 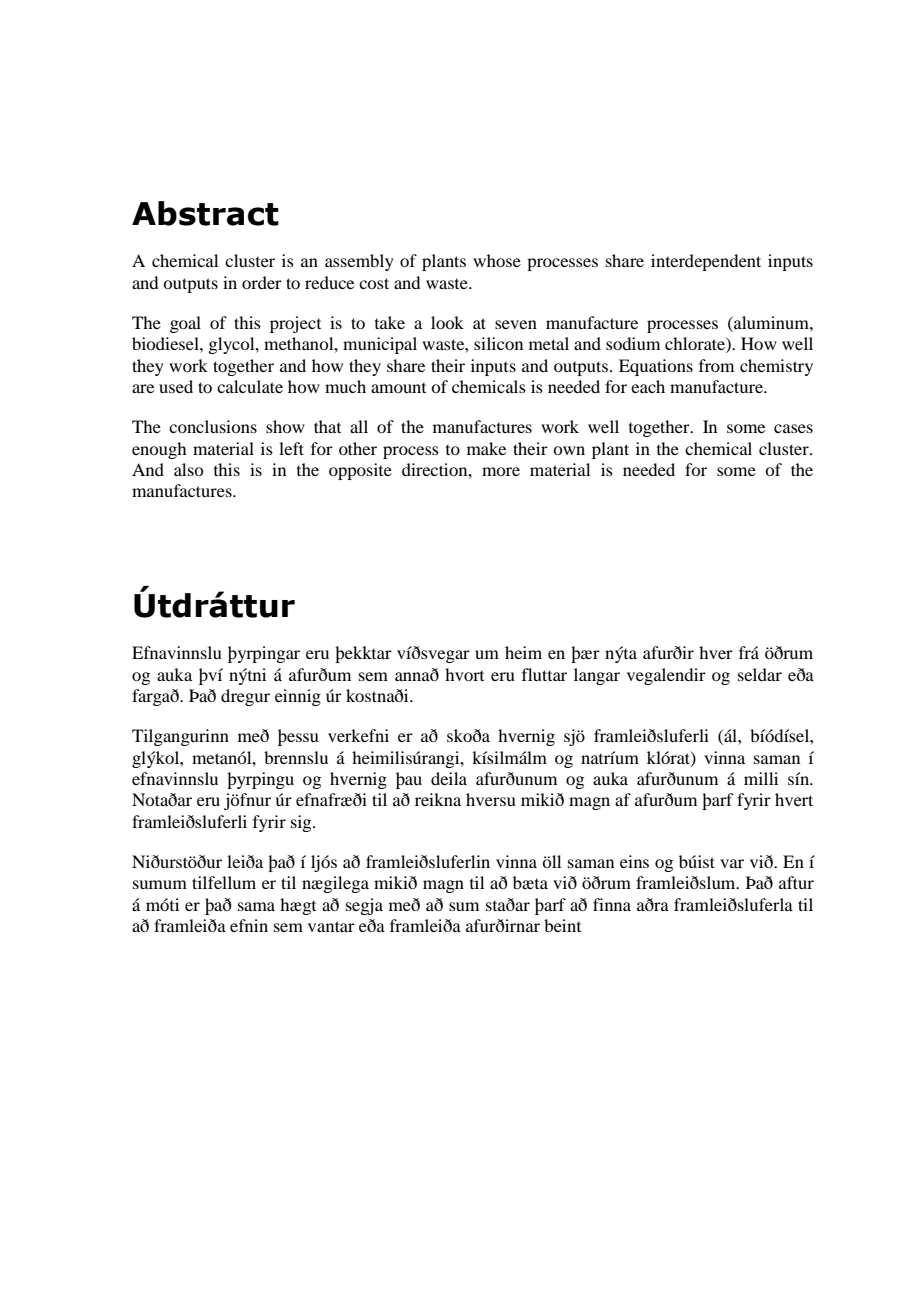 What do you see at coordinates (706, 262) in the image?
I see `interdependent` at bounding box center [706, 262].
